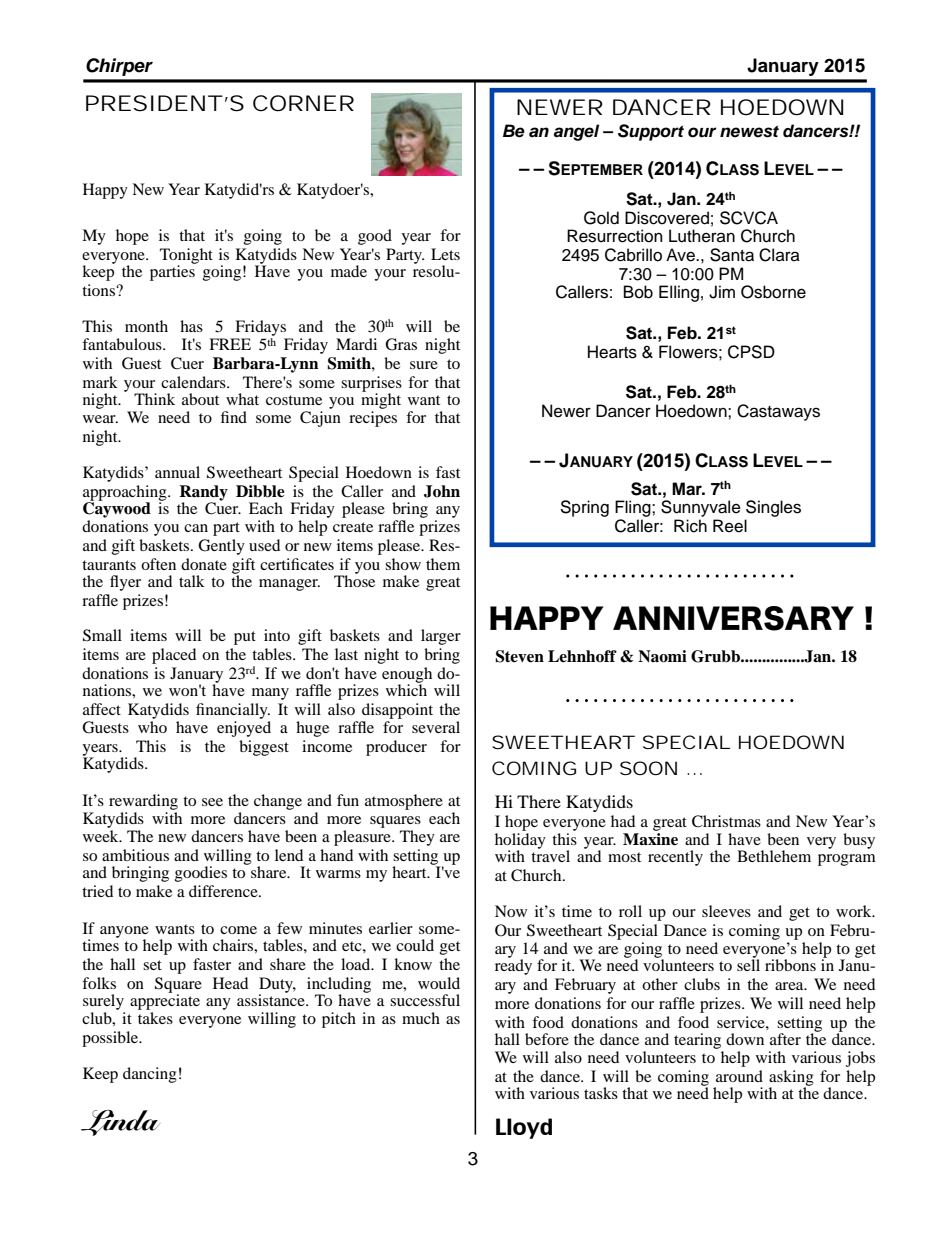  Describe the element at coordinates (576, 132) in the screenshot. I see `angel` at that location.
